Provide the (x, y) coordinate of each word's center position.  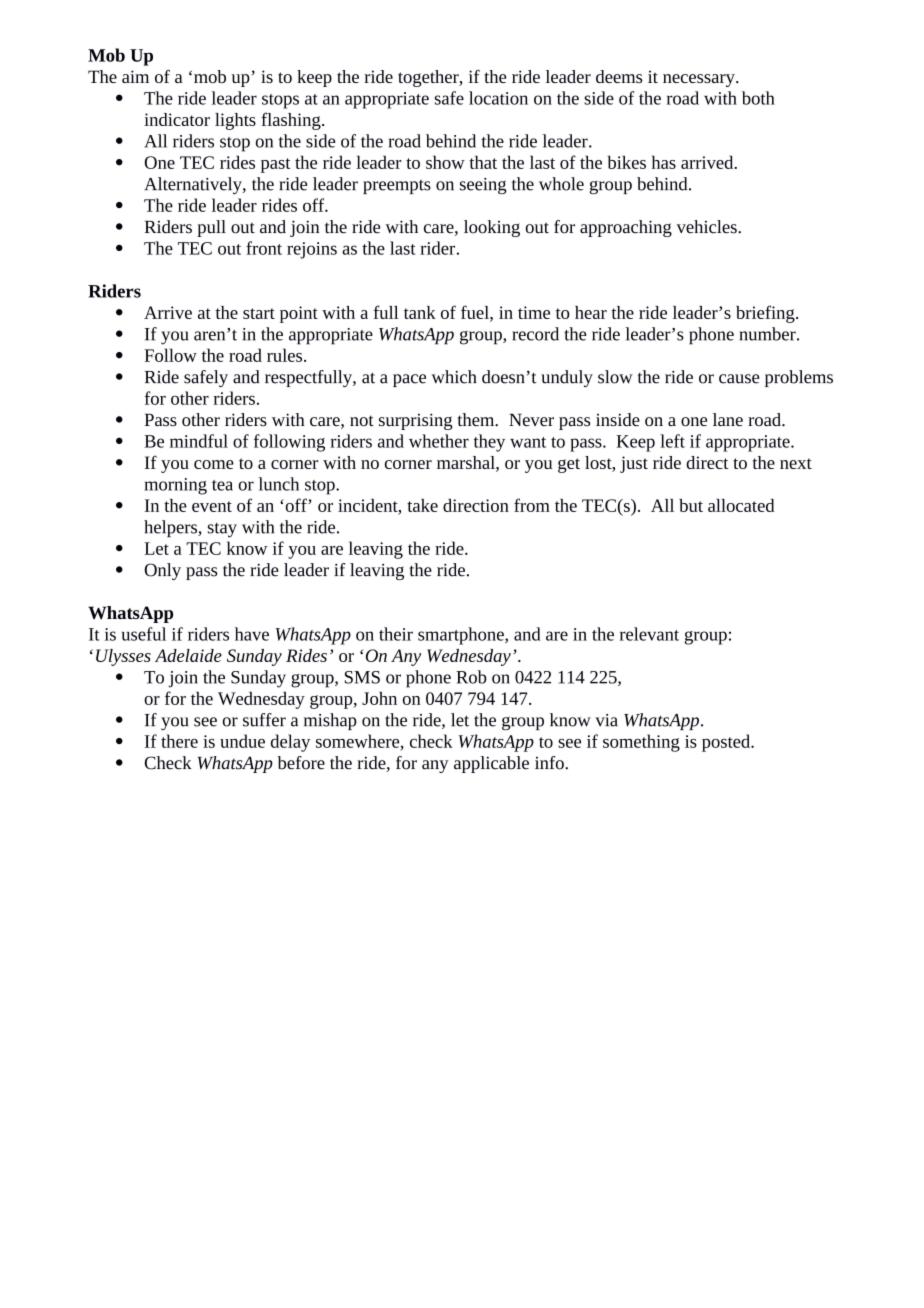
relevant (649, 634)
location (498, 98)
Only (163, 571)
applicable (491, 764)
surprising (416, 421)
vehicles (707, 227)
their (396, 634)
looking (492, 228)
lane (728, 419)
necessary (700, 80)
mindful (199, 441)
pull (211, 228)
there (179, 741)
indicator (177, 119)
